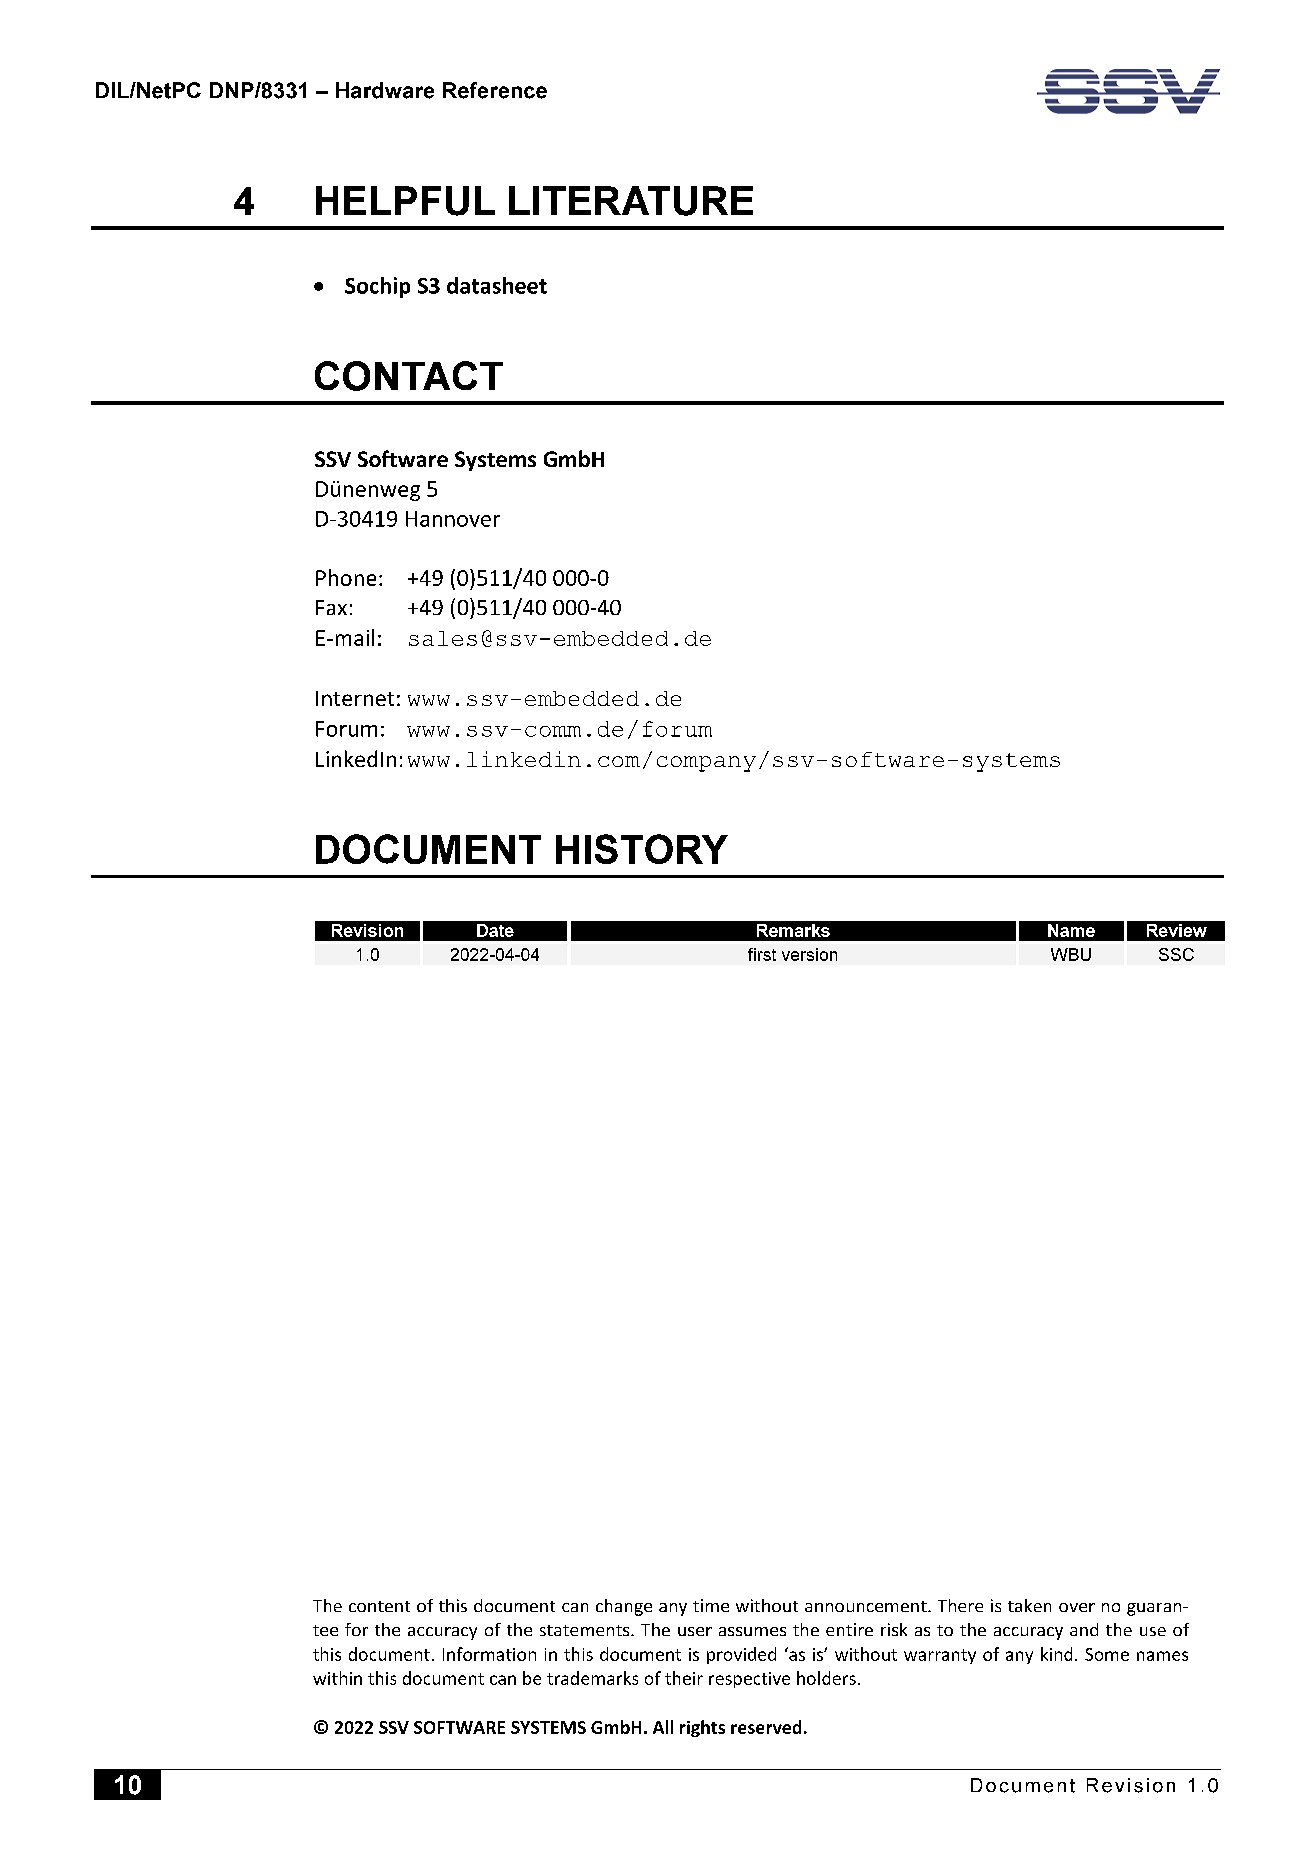 The image size is (1314, 1860). What do you see at coordinates (405, 201) in the image?
I see `HELPFUL` at bounding box center [405, 201].
